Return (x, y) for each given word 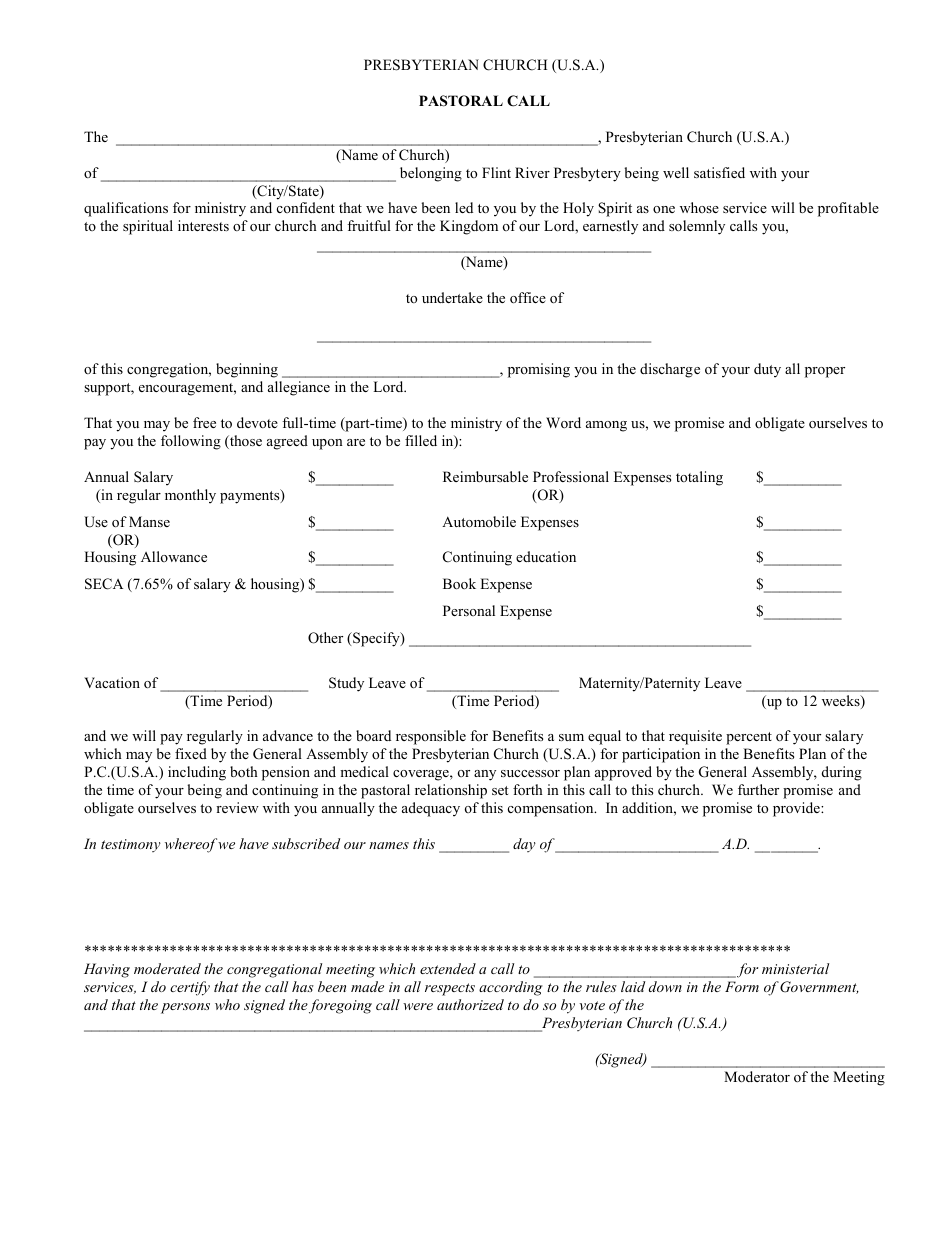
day (524, 845)
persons (185, 1008)
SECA (104, 584)
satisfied (719, 172)
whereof (191, 845)
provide (797, 809)
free (204, 422)
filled (421, 440)
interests (203, 225)
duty (767, 370)
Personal (469, 610)
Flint (496, 172)
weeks (842, 702)
